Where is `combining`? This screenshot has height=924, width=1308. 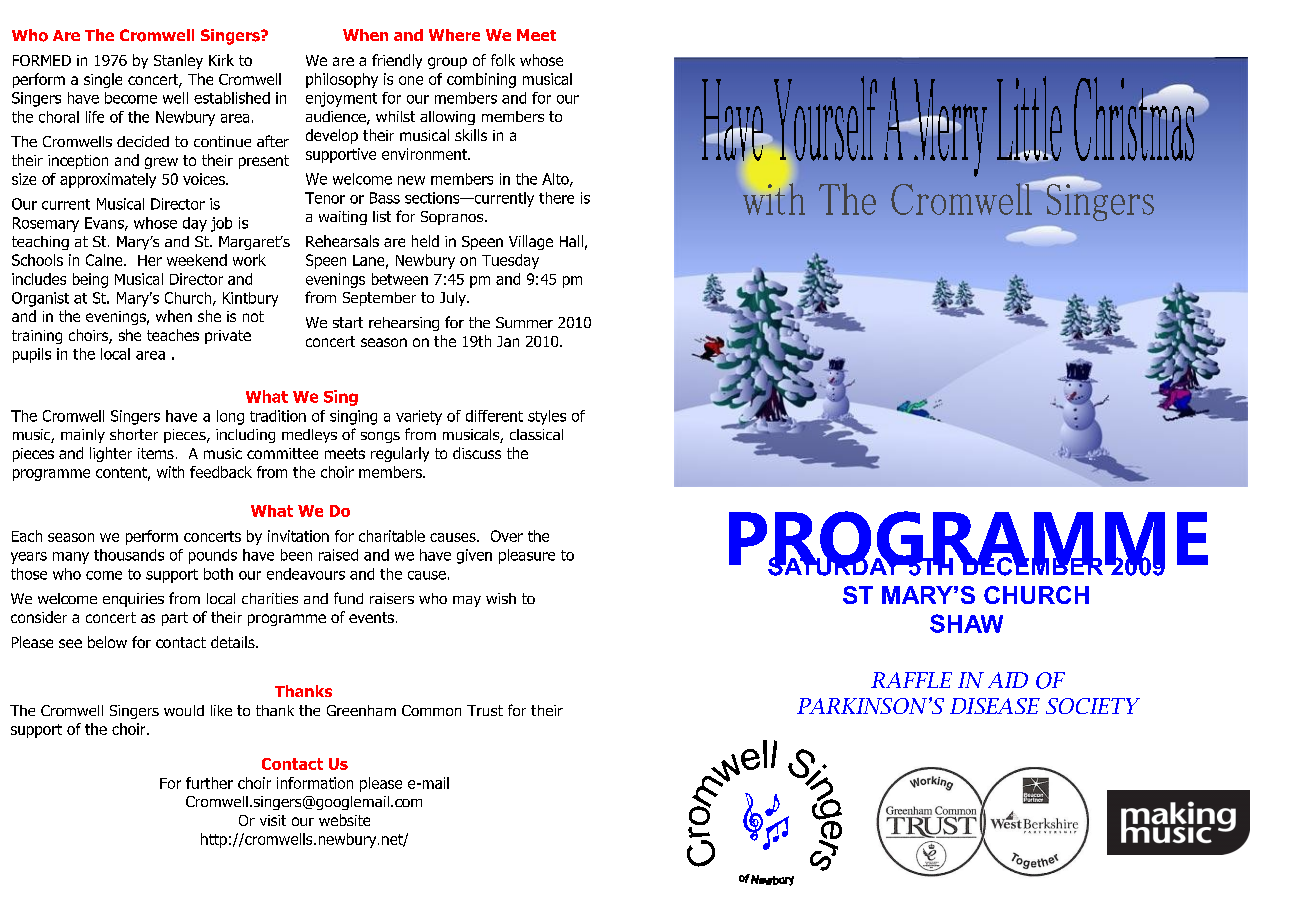
combining is located at coordinates (481, 80).
